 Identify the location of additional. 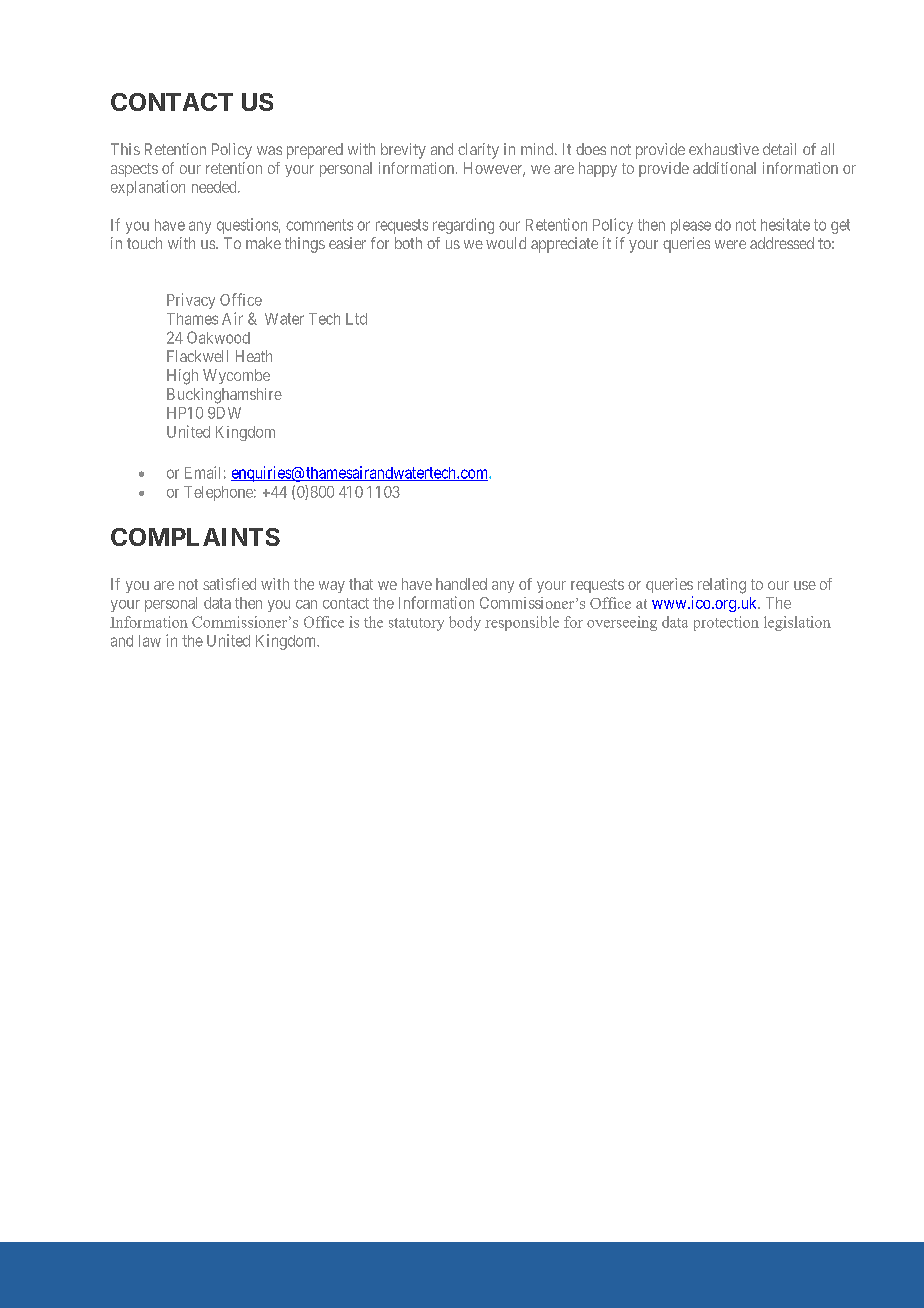
(724, 168).
